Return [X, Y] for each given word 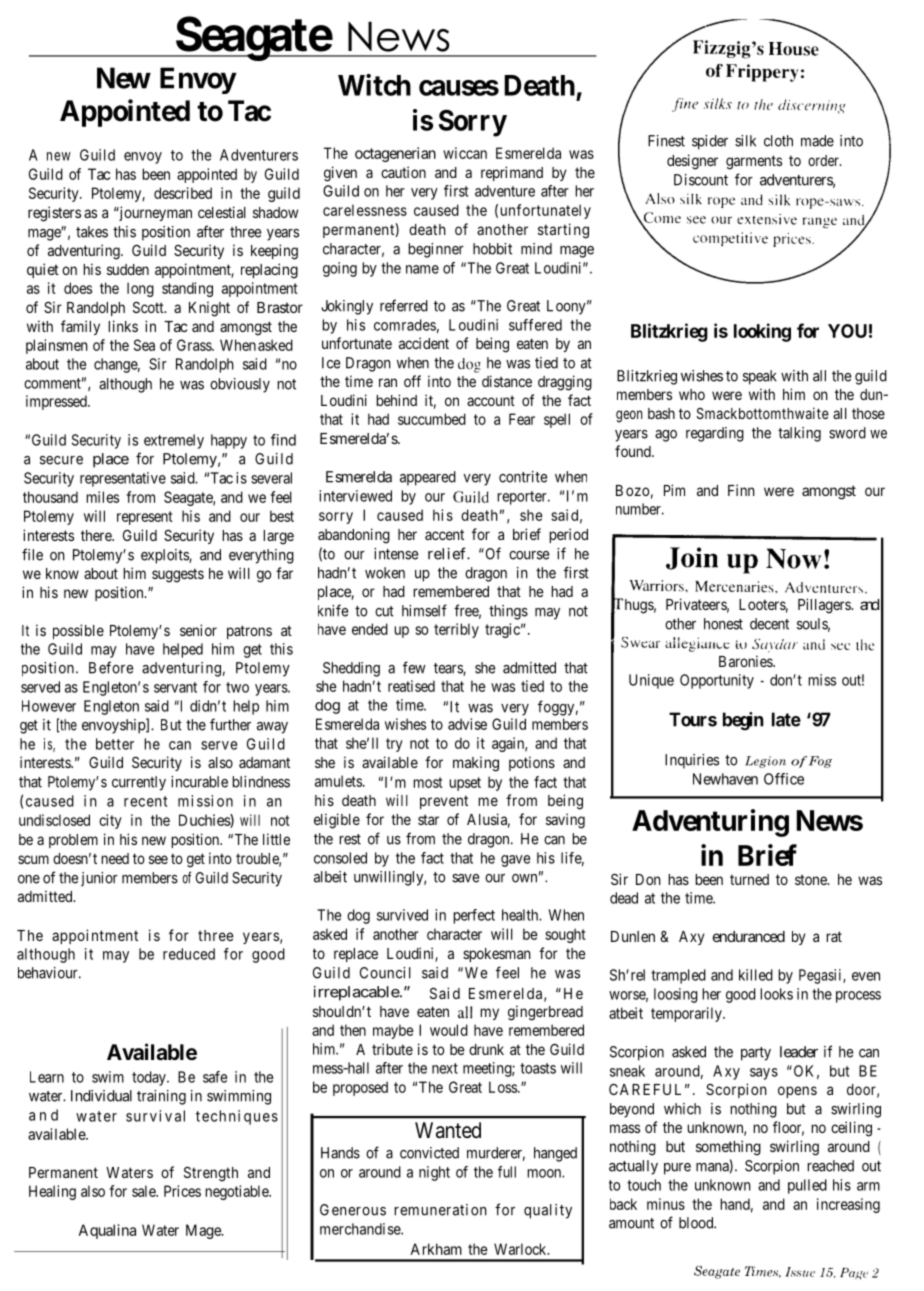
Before [111, 667]
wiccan [465, 153]
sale [144, 1191]
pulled [807, 1186]
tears [449, 669]
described [183, 193]
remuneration [440, 1210]
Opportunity [717, 681]
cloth [778, 141]
